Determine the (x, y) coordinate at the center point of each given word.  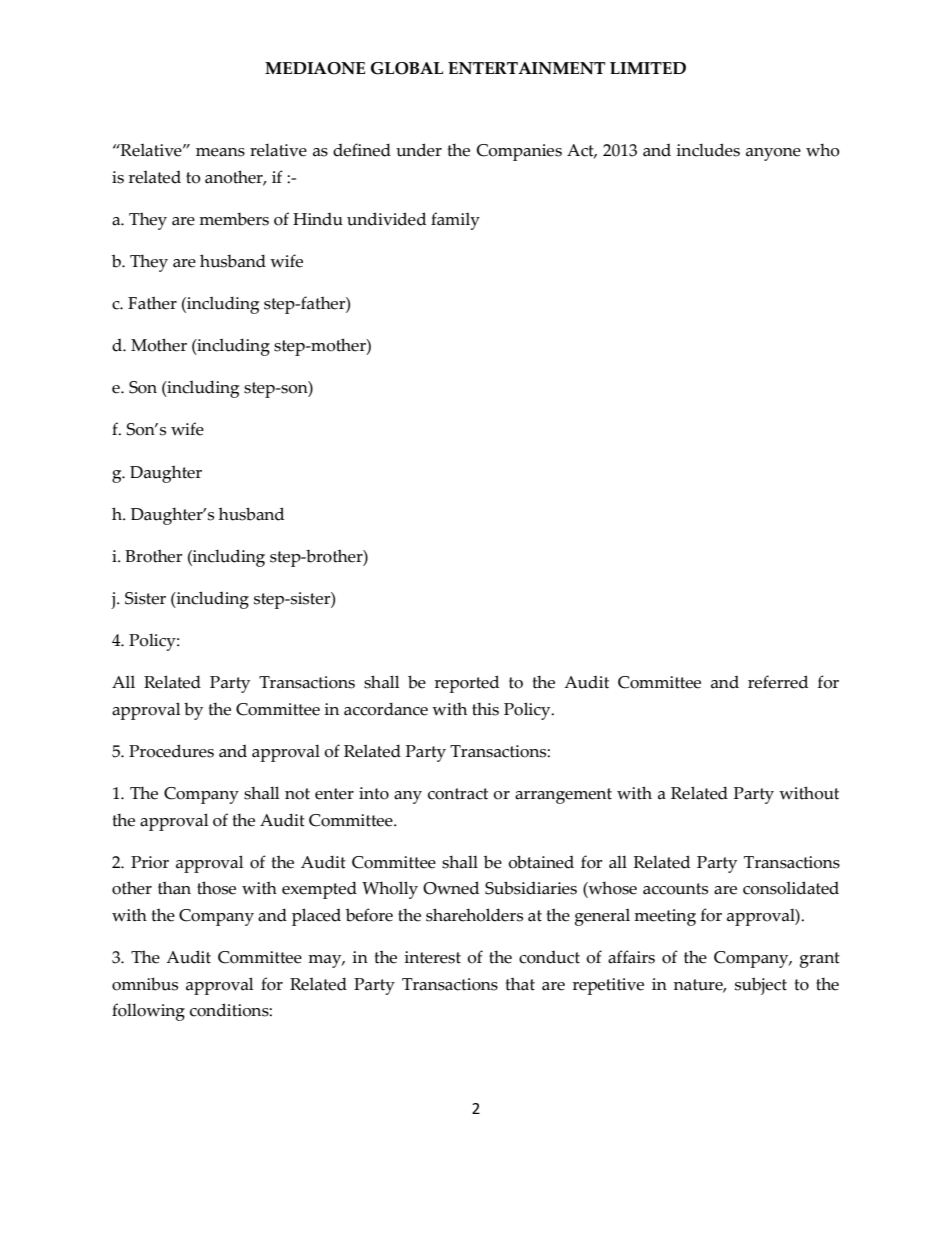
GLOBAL (407, 68)
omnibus (145, 984)
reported (467, 684)
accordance (386, 709)
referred (778, 682)
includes (708, 150)
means (220, 152)
